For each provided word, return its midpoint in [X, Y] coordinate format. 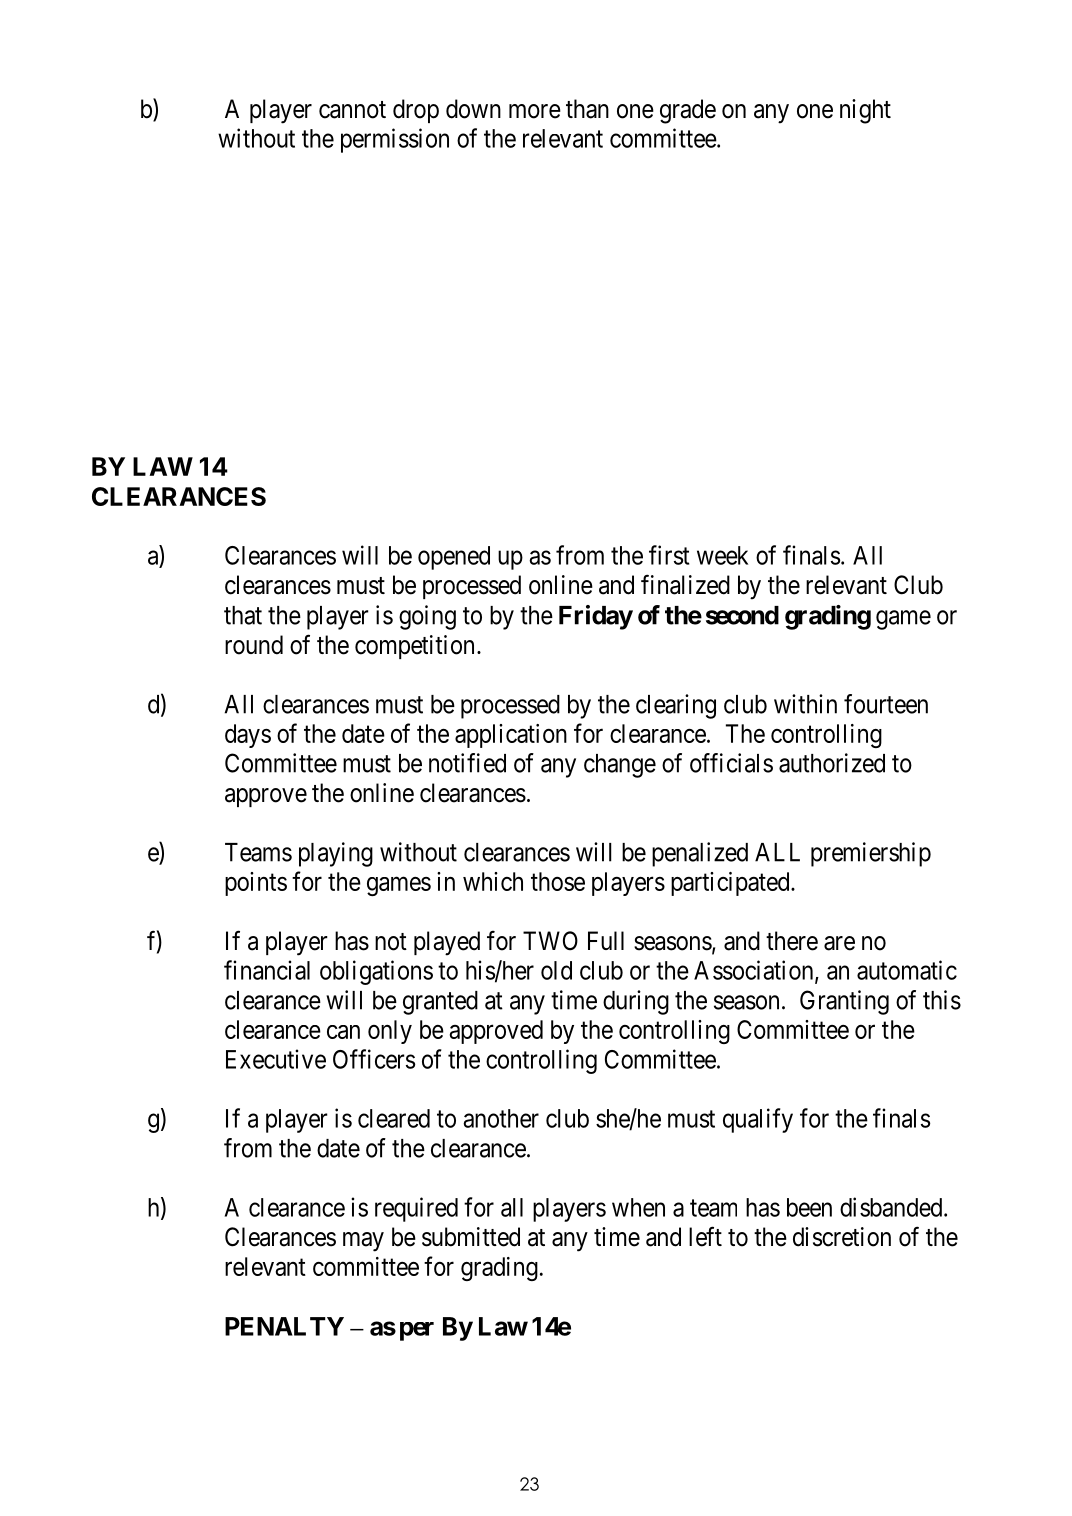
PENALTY [284, 1326]
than [587, 109]
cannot [352, 110]
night [865, 111]
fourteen [886, 704]
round [254, 645]
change [620, 766]
